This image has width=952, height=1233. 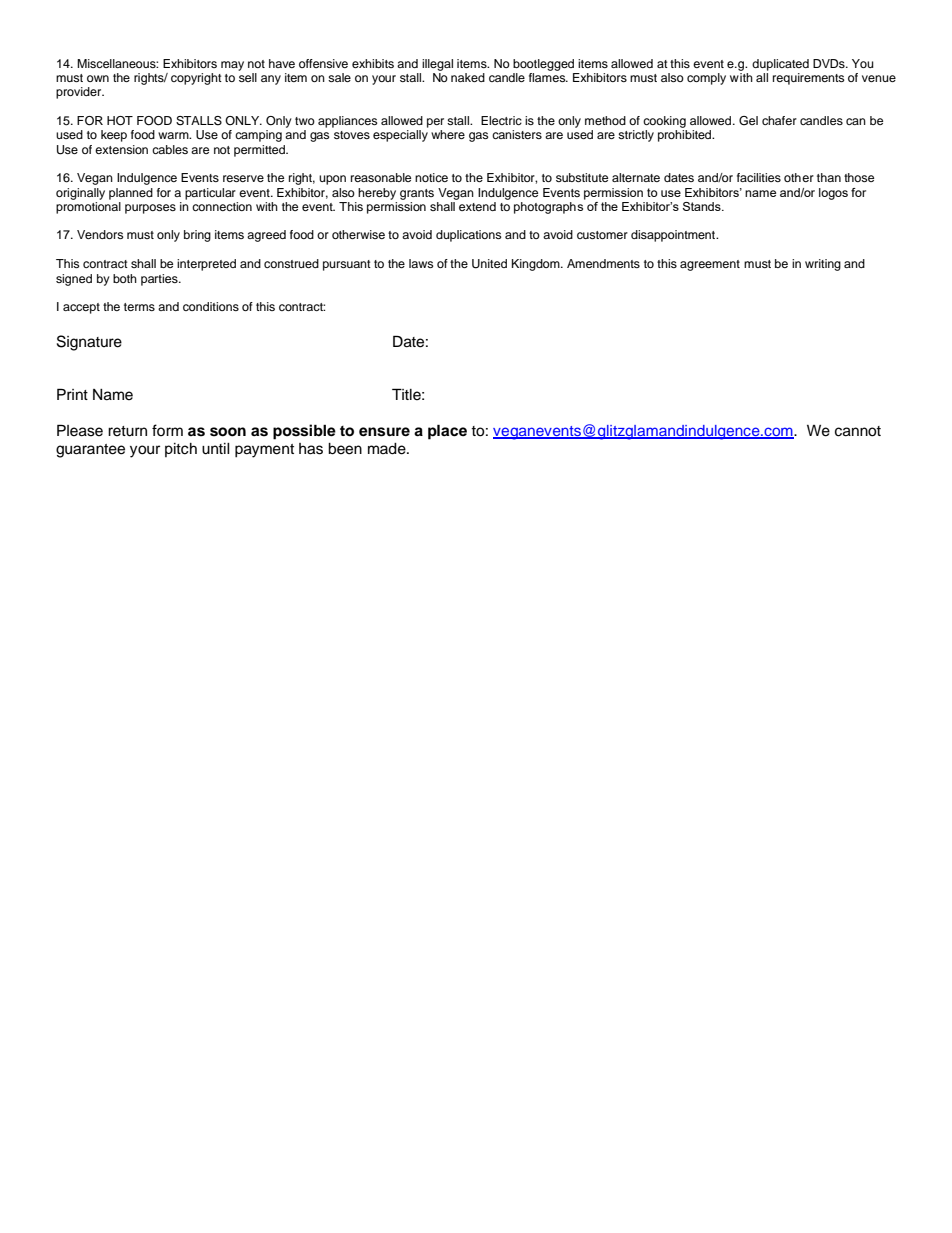 I want to click on cannot, so click(x=858, y=431).
